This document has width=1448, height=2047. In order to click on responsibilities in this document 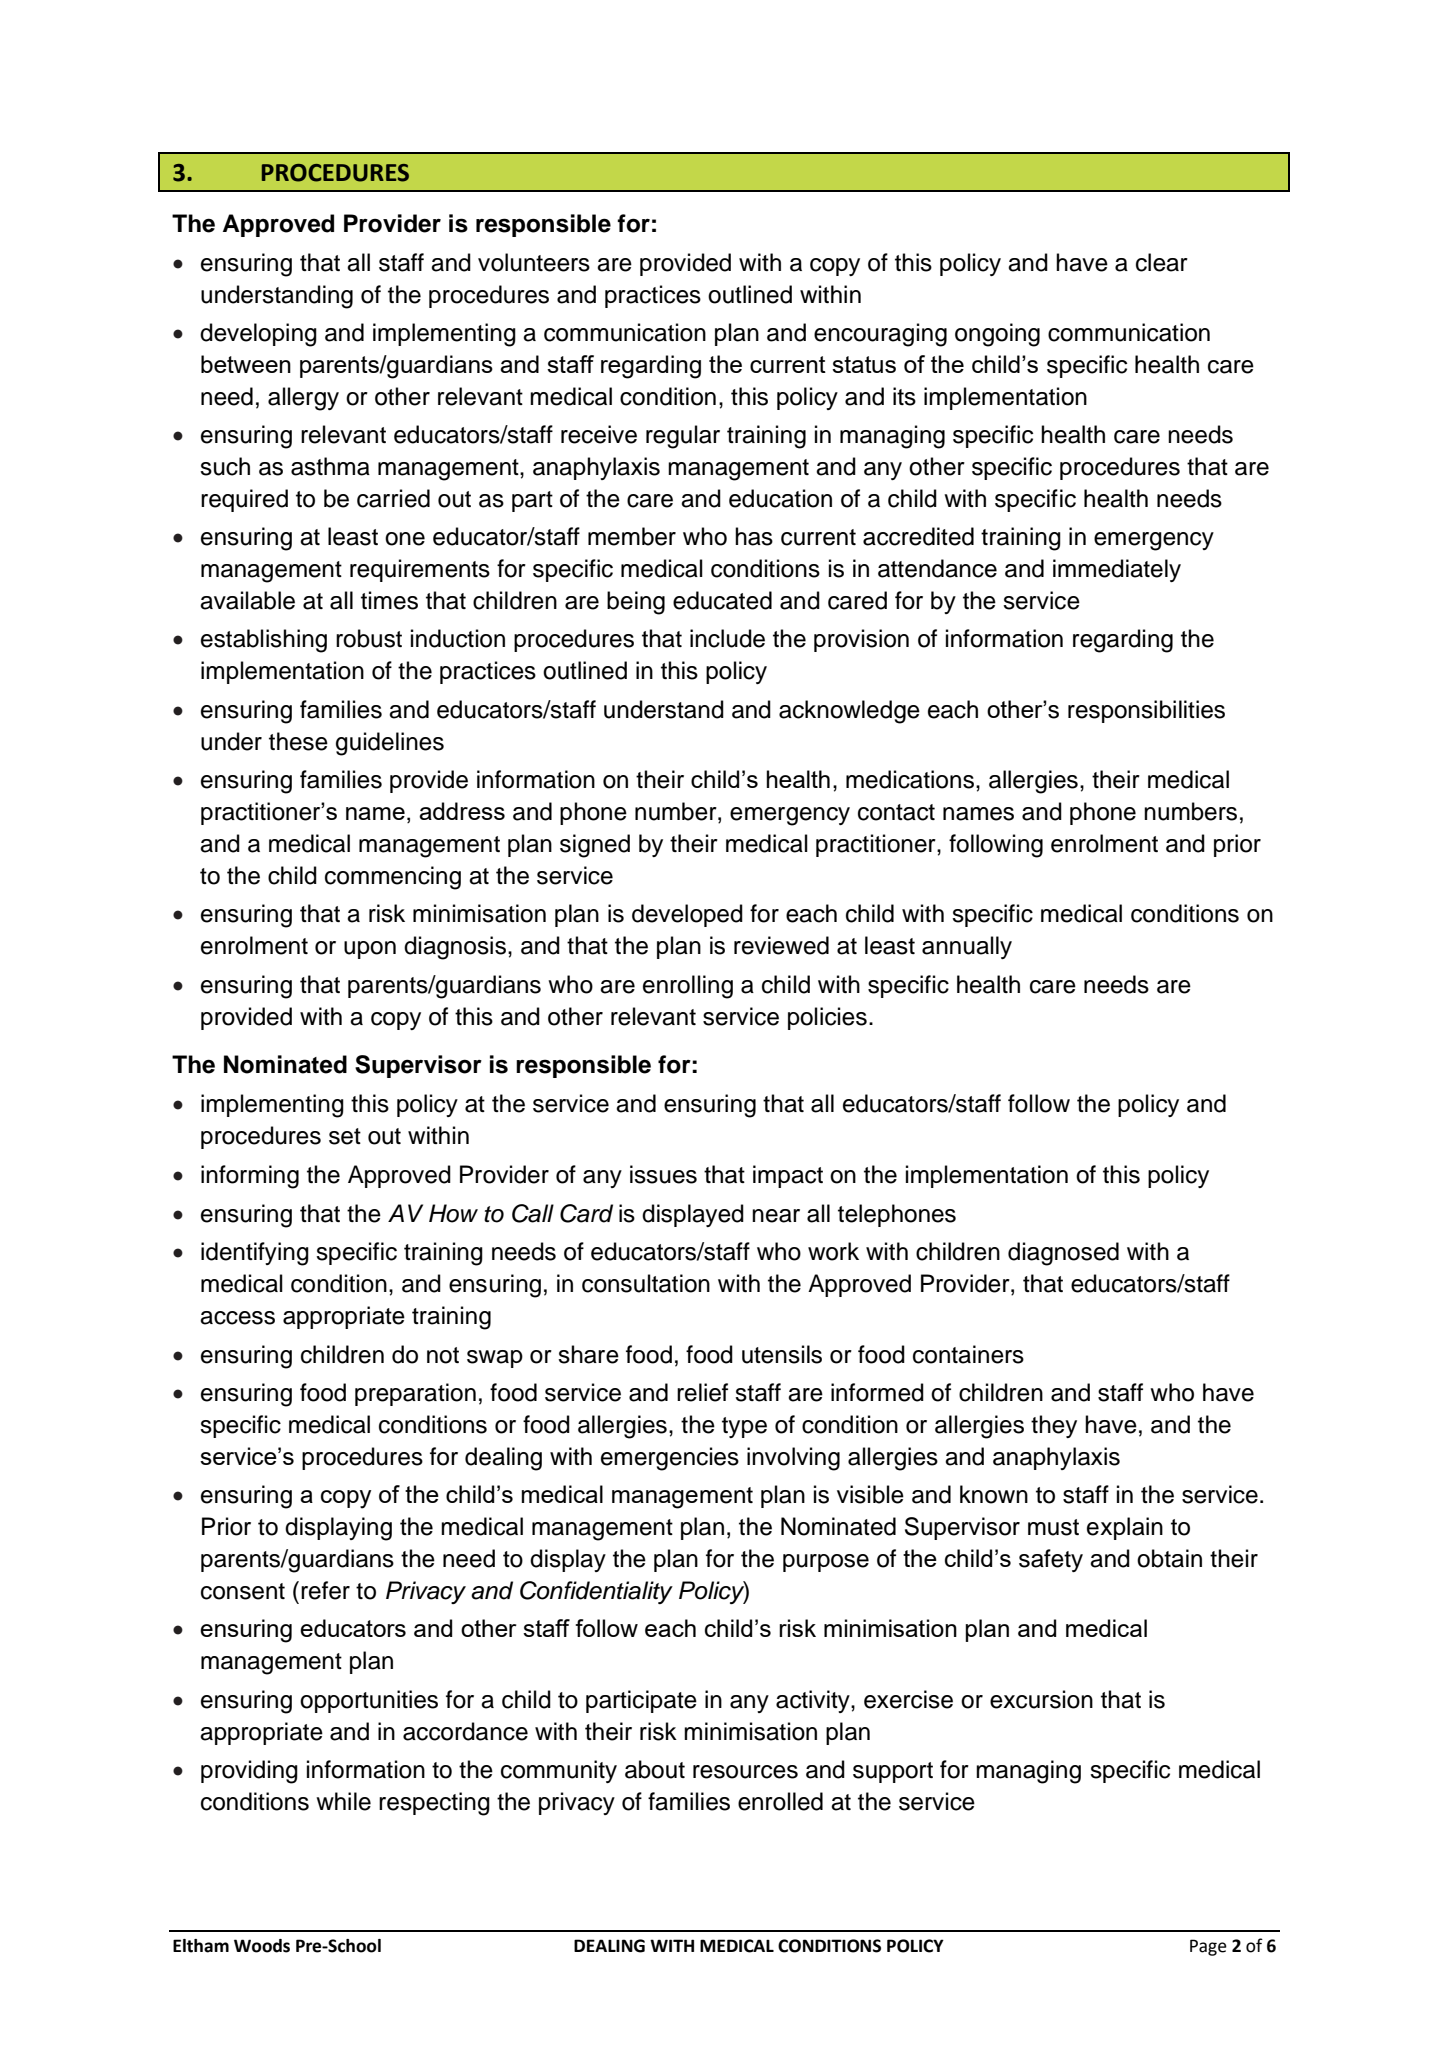, I will do `click(1146, 711)`.
